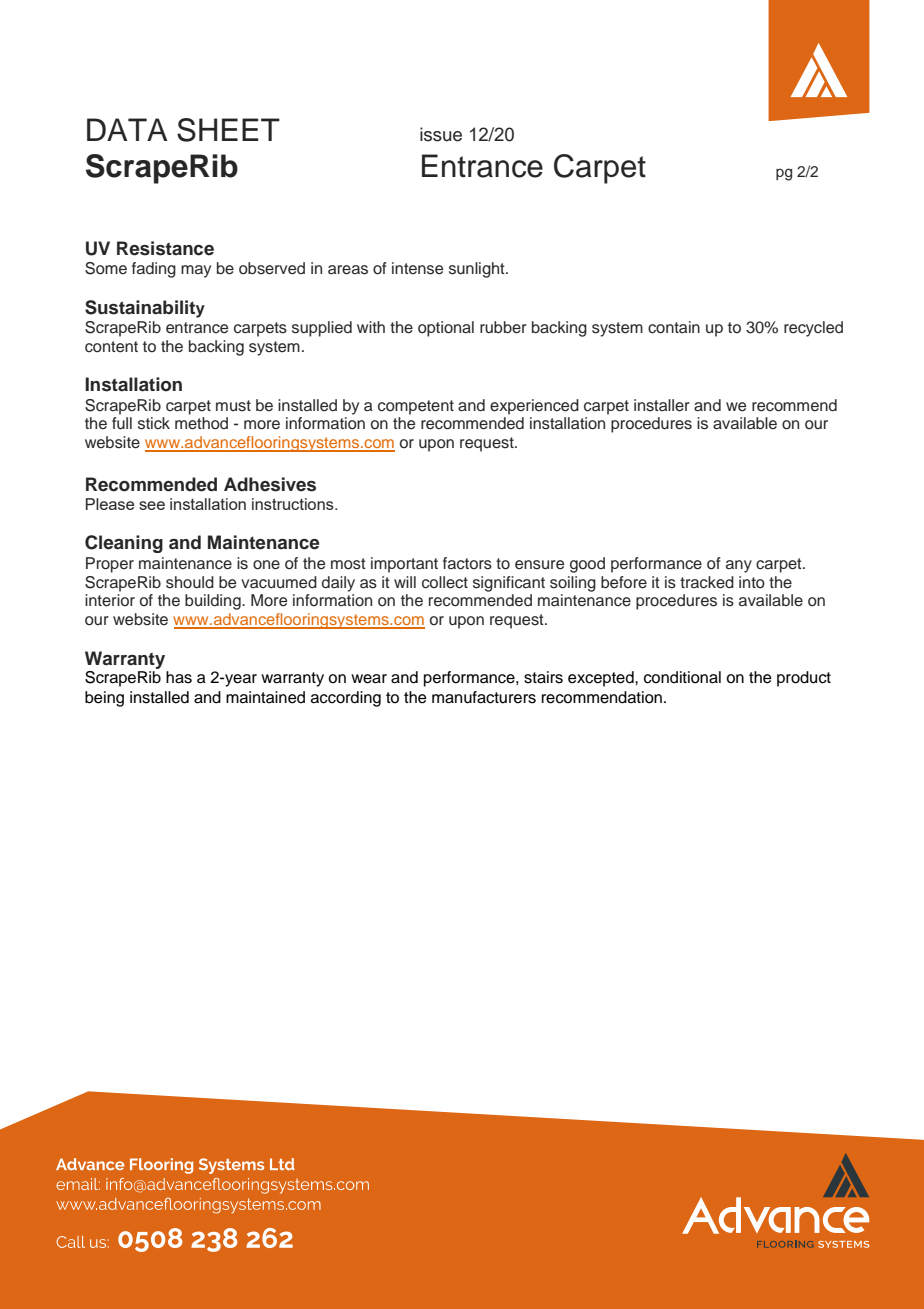  Describe the element at coordinates (441, 134) in the document. I see `issue` at that location.
